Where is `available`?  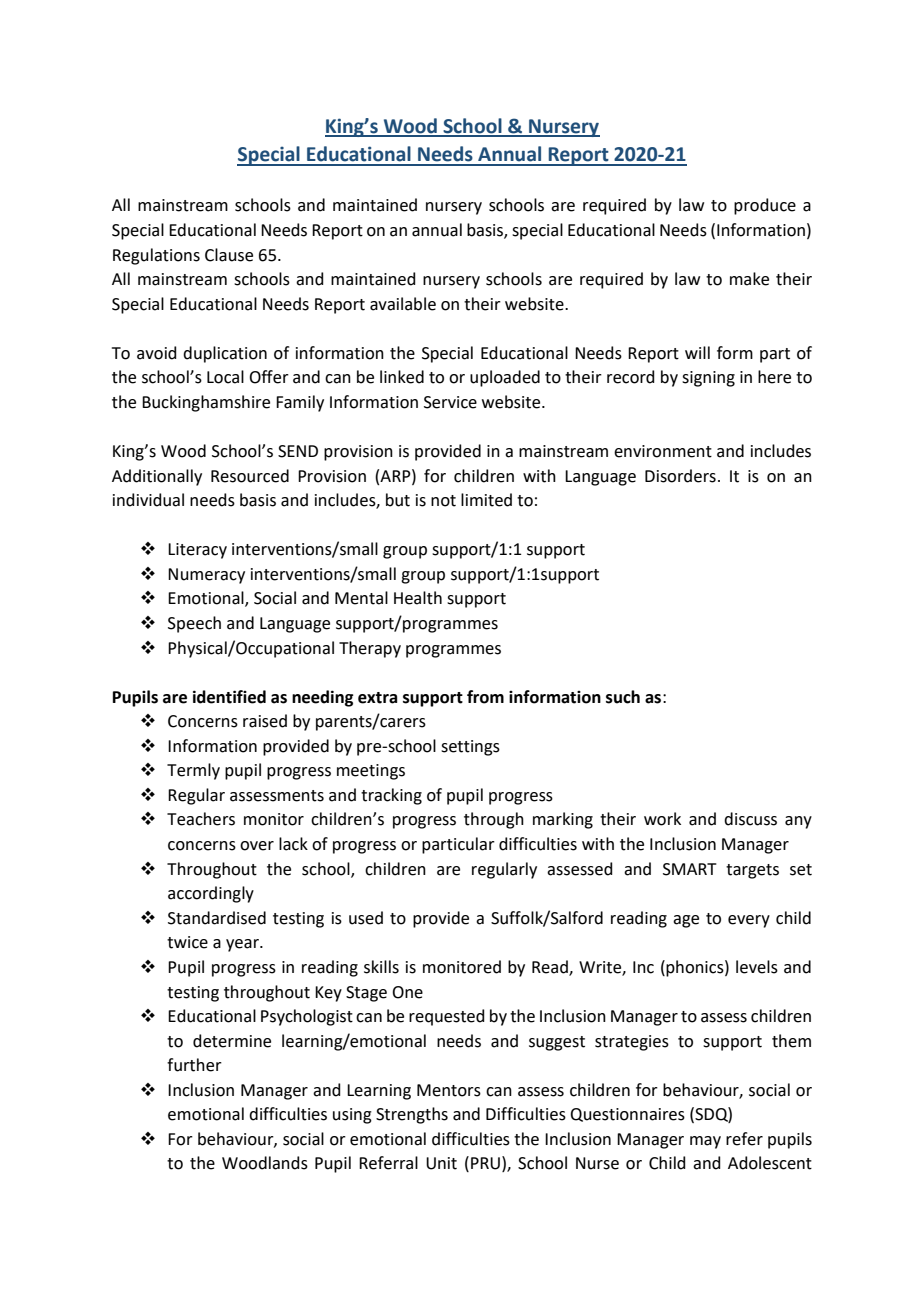
available is located at coordinates (403, 304).
